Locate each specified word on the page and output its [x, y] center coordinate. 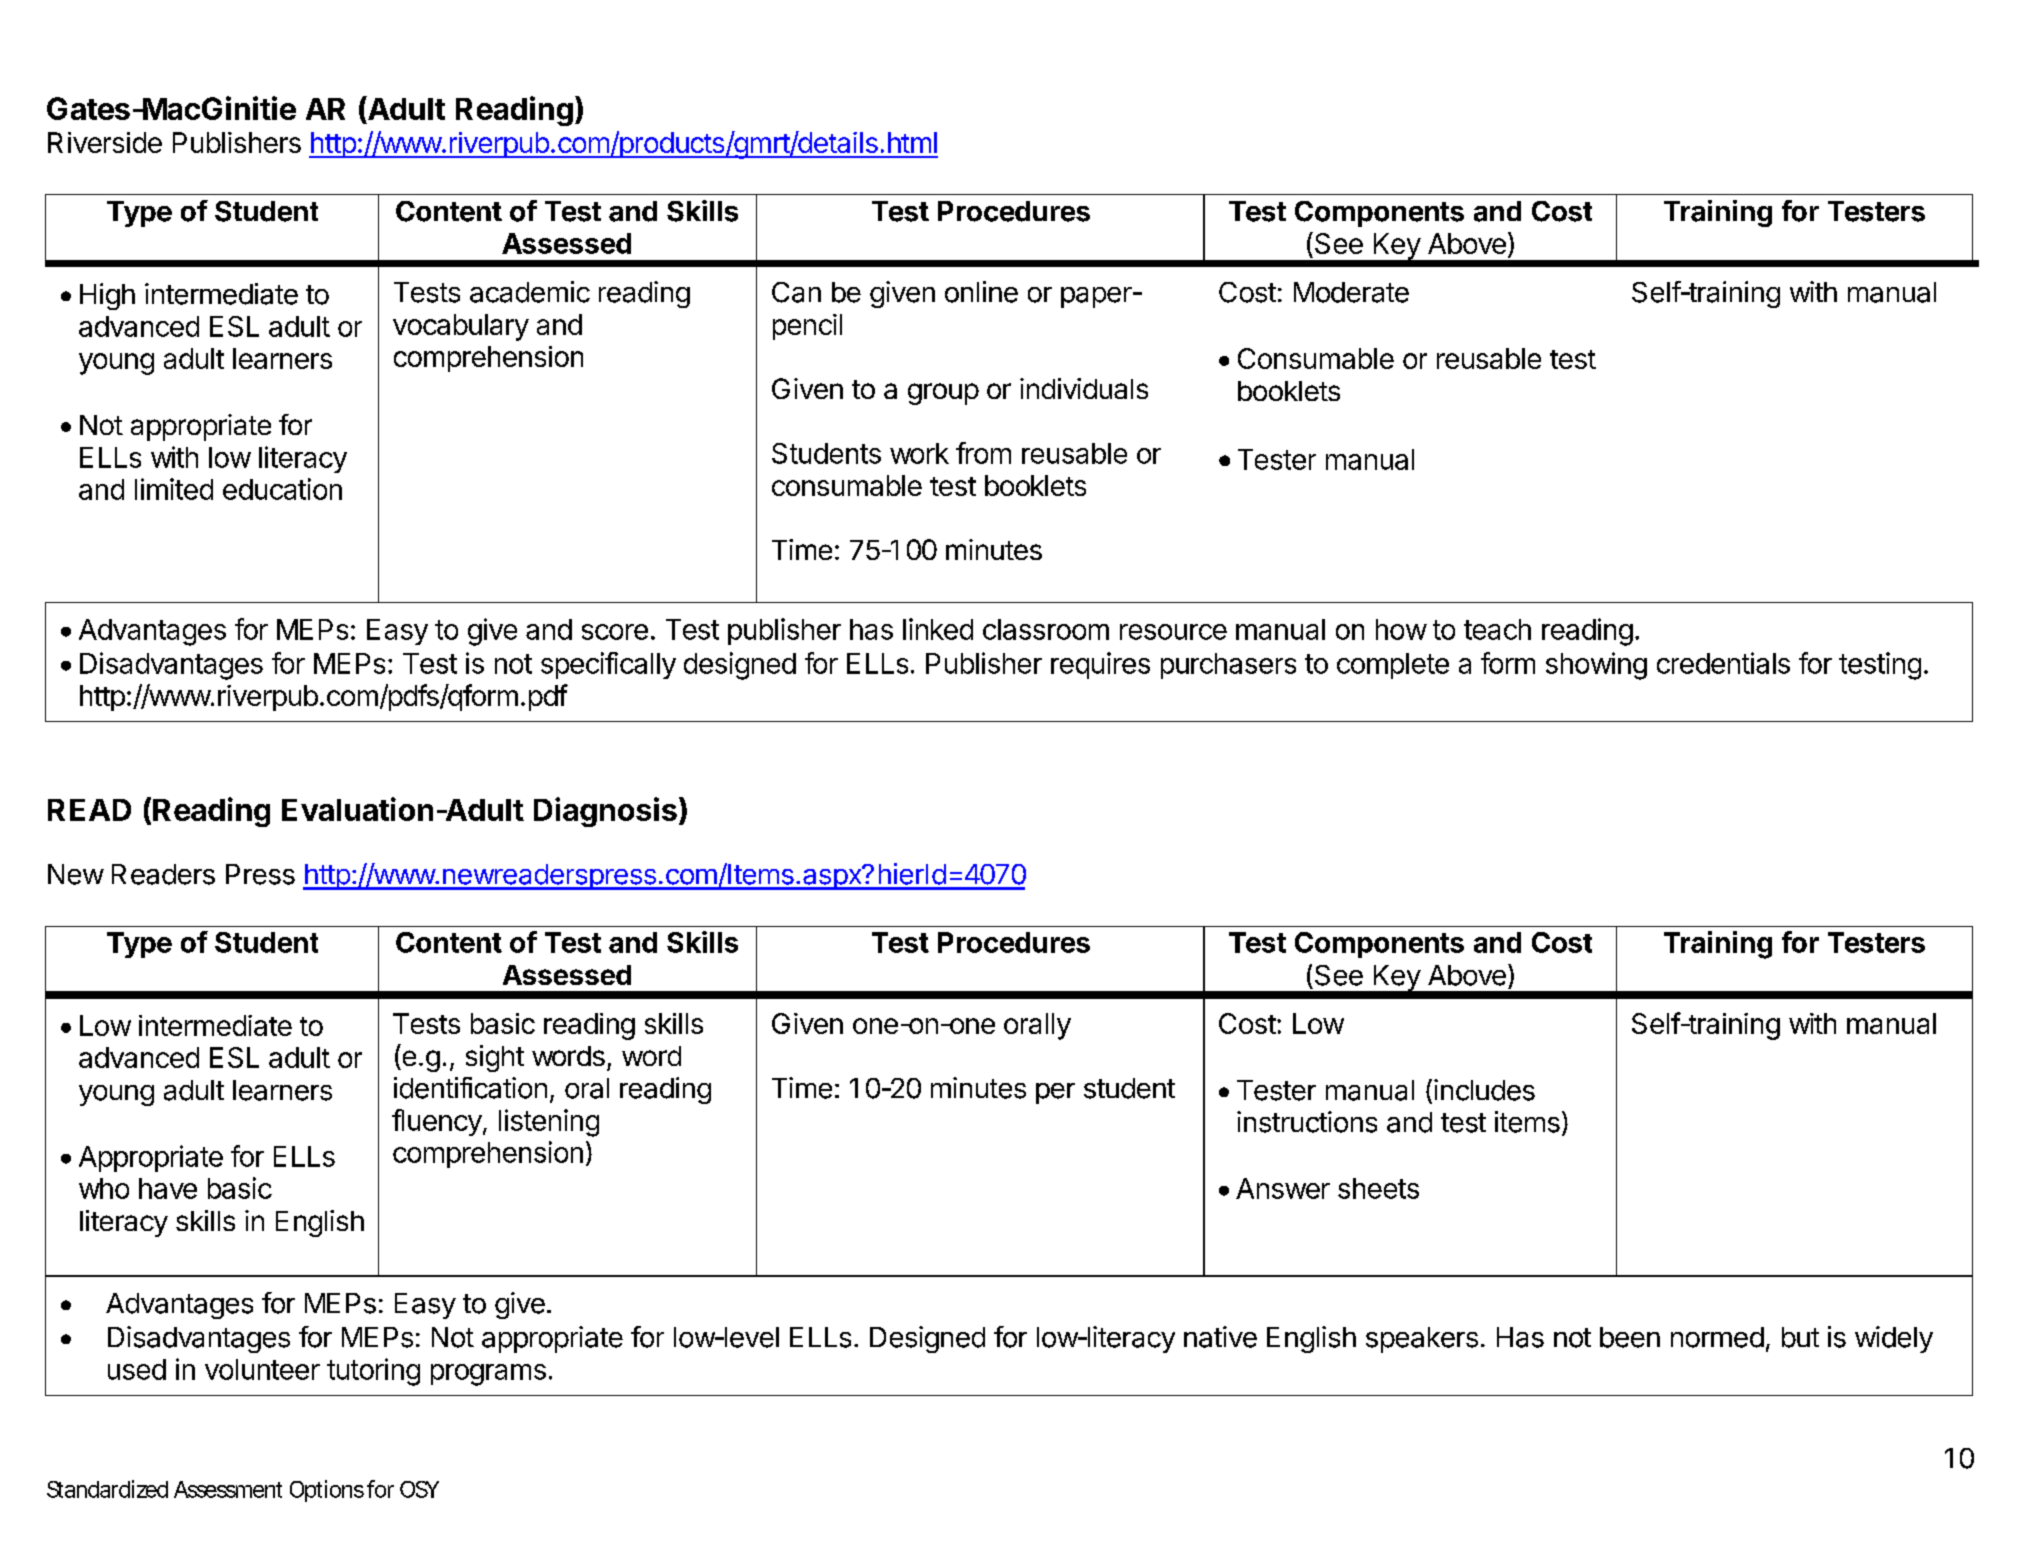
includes [1484, 1090]
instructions [1307, 1122]
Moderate [1351, 292]
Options [327, 1491]
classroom [1046, 629]
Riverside [105, 142]
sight [495, 1058]
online [981, 292]
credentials [1723, 663]
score [615, 632]
